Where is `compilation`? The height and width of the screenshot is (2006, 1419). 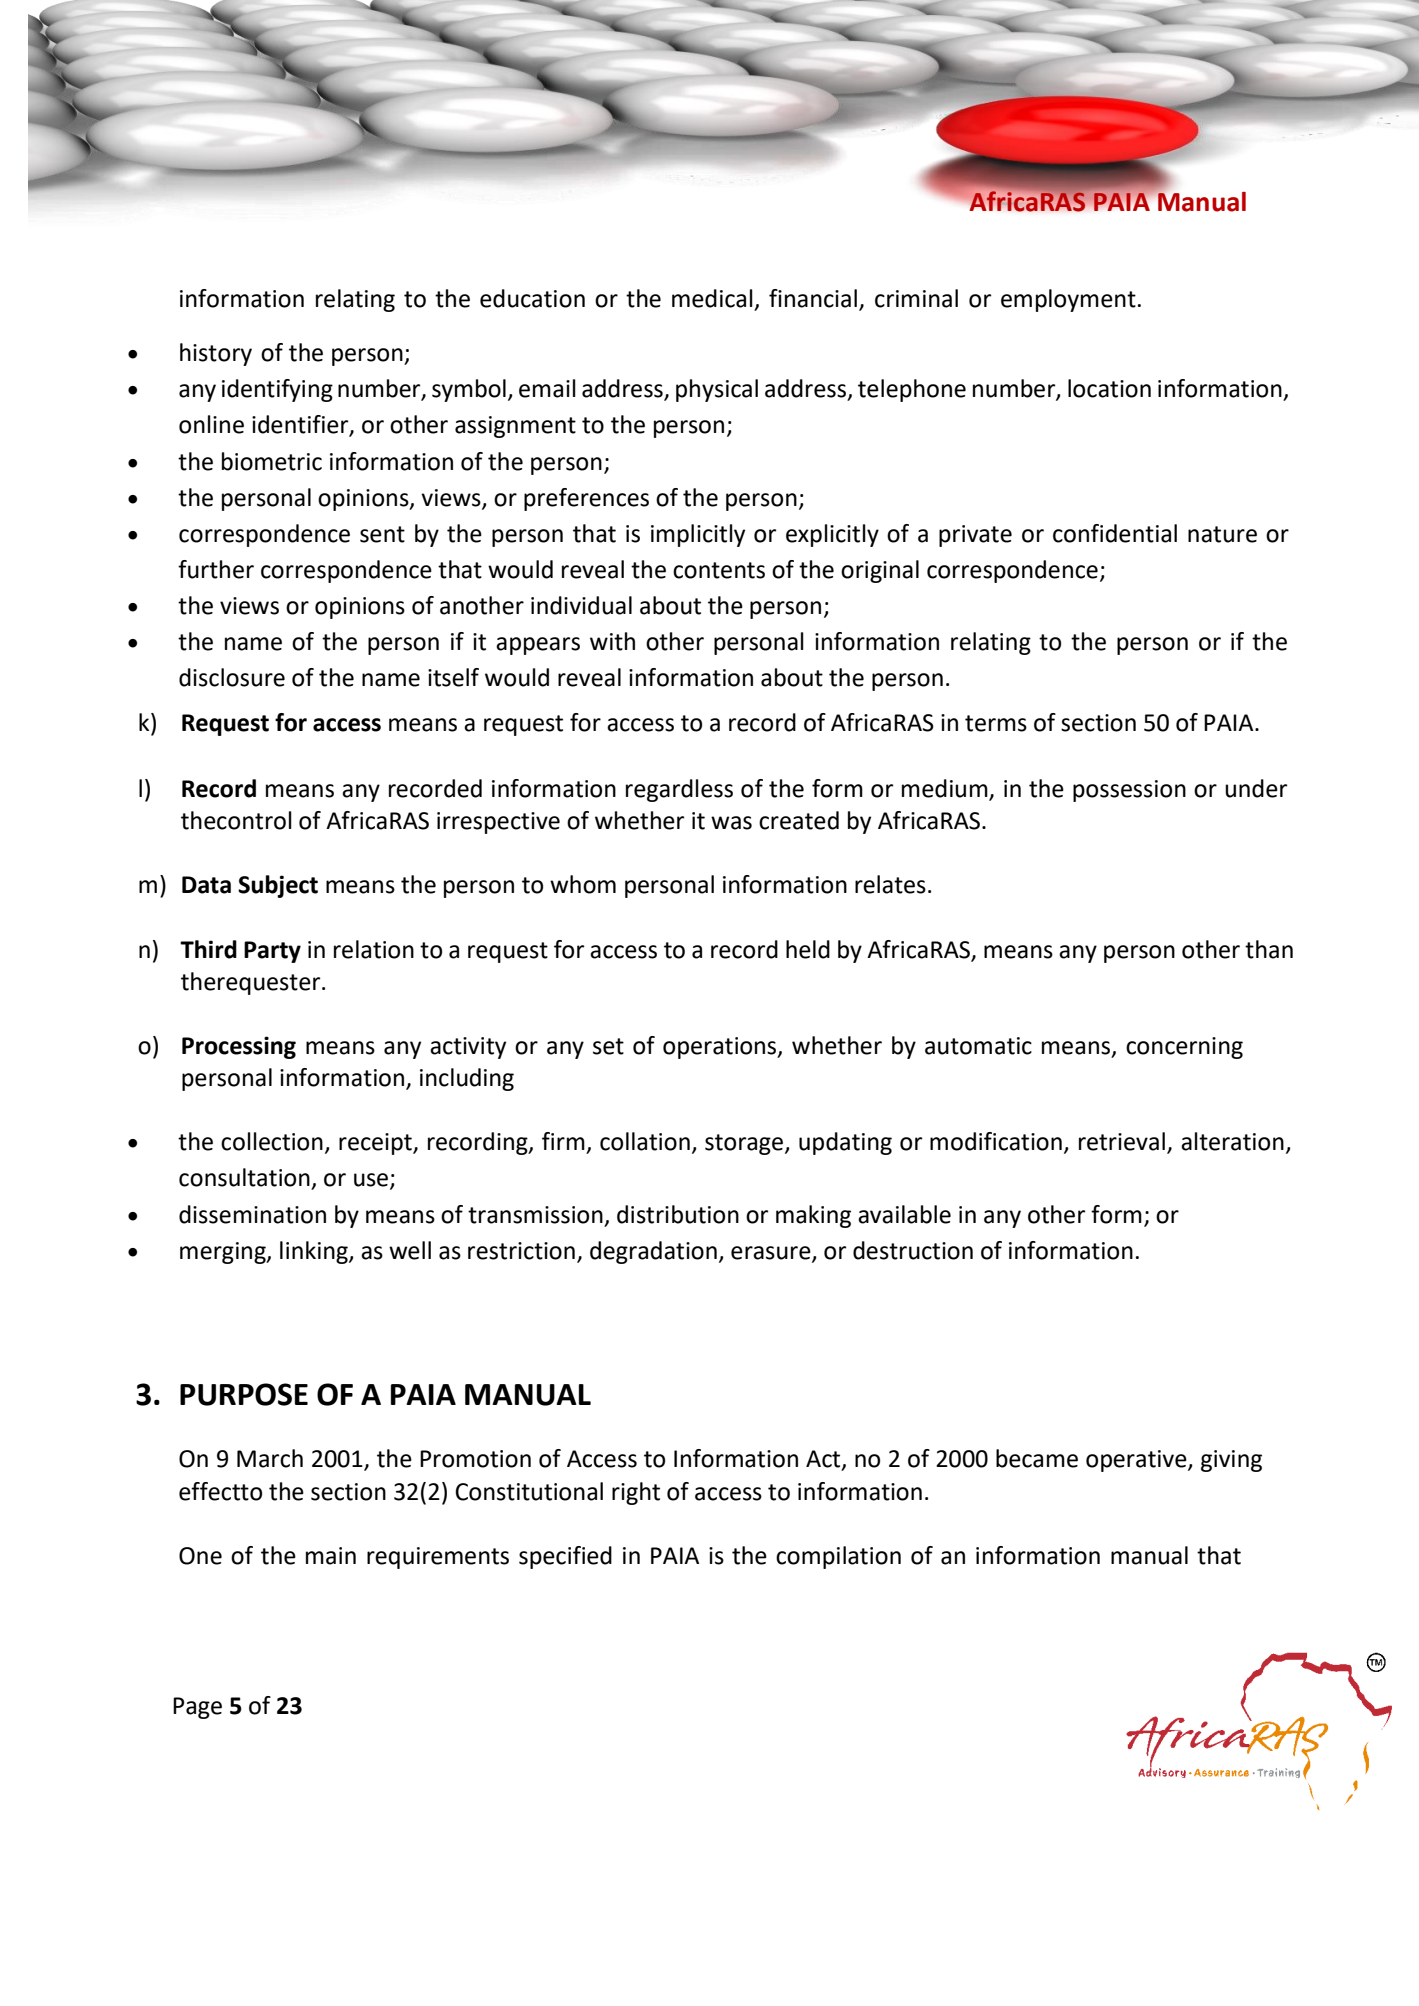 compilation is located at coordinates (838, 1557).
